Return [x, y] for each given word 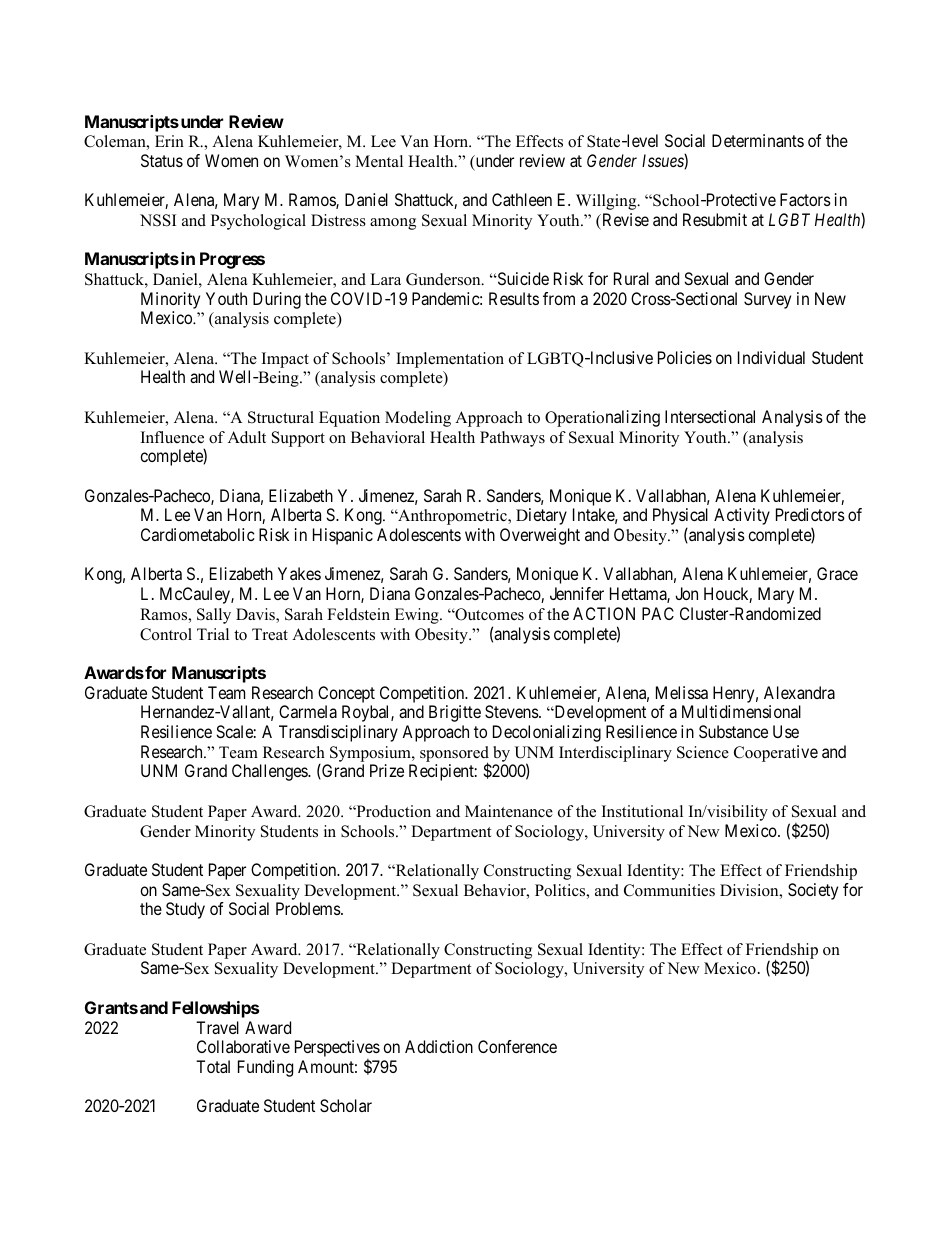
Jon [686, 593]
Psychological [258, 222]
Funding [265, 1068]
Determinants [758, 140]
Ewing [418, 616]
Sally [214, 616]
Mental [379, 161]
